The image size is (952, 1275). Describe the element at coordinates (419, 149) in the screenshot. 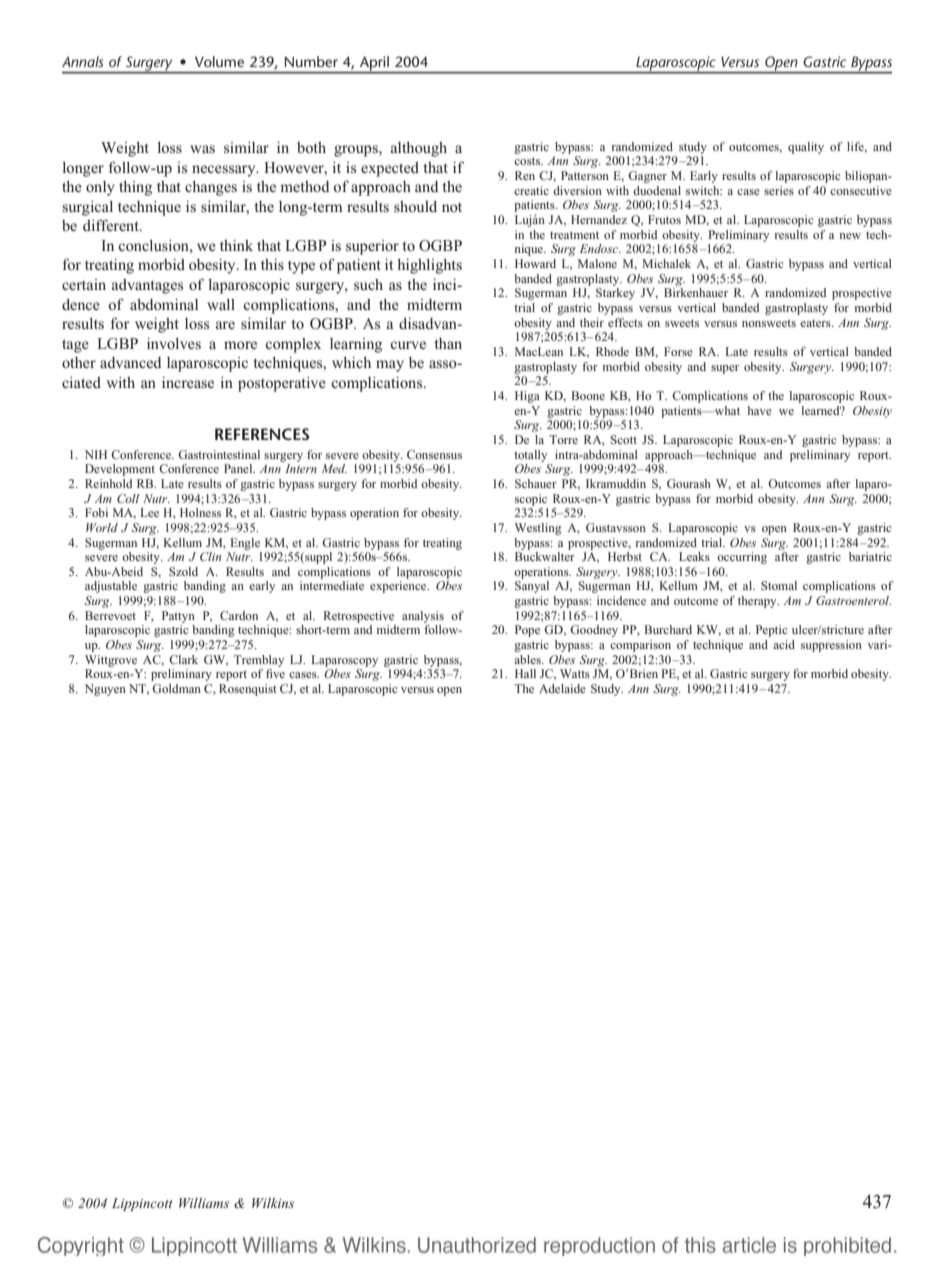

I see `although` at that location.
